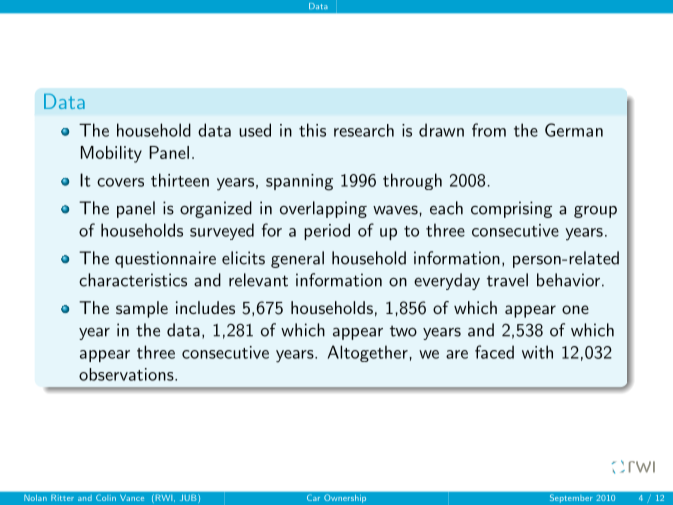 This screenshot has width=673, height=505. Describe the element at coordinates (106, 498) in the screenshot. I see `Colin` at that location.
